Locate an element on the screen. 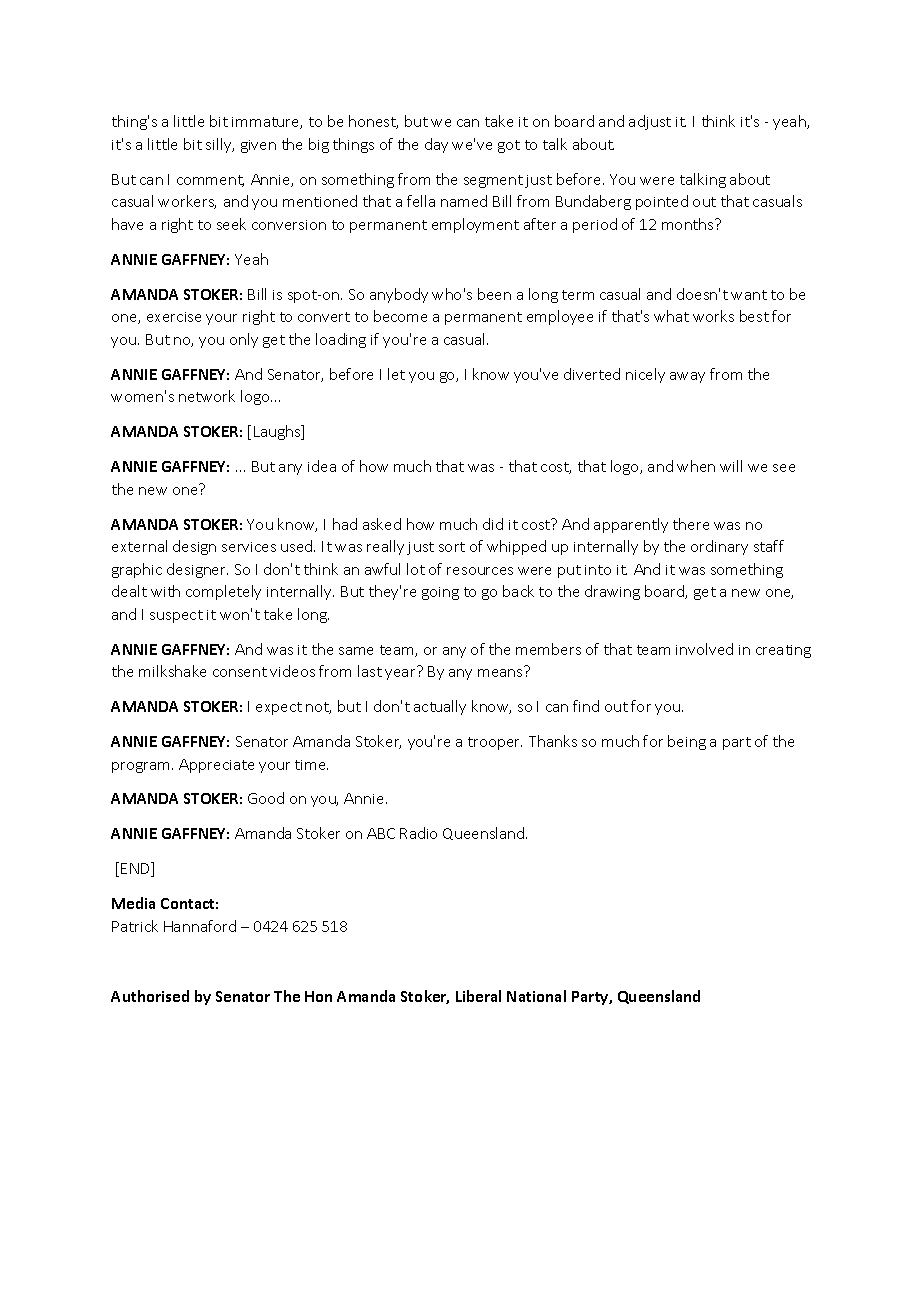 The width and height of the screenshot is (924, 1308). ordinary is located at coordinates (719, 547).
